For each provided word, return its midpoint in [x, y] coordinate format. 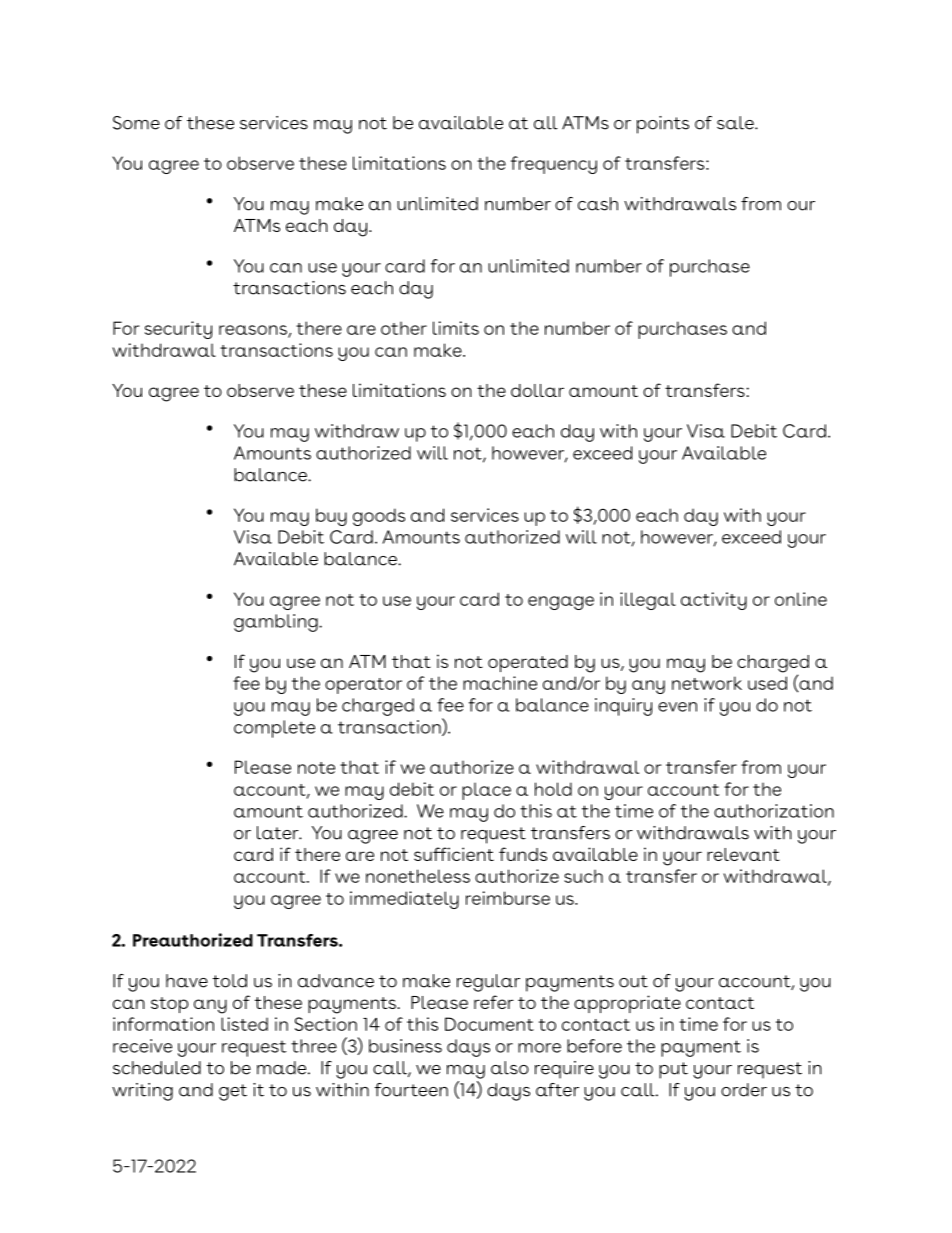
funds [523, 854]
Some [136, 123]
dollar [537, 390]
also [510, 1068]
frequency [554, 165]
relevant [743, 854]
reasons [254, 331]
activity [714, 601]
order [744, 1090]
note [316, 768]
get [233, 1092]
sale [736, 123]
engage [561, 603]
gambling [277, 623]
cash [598, 204]
